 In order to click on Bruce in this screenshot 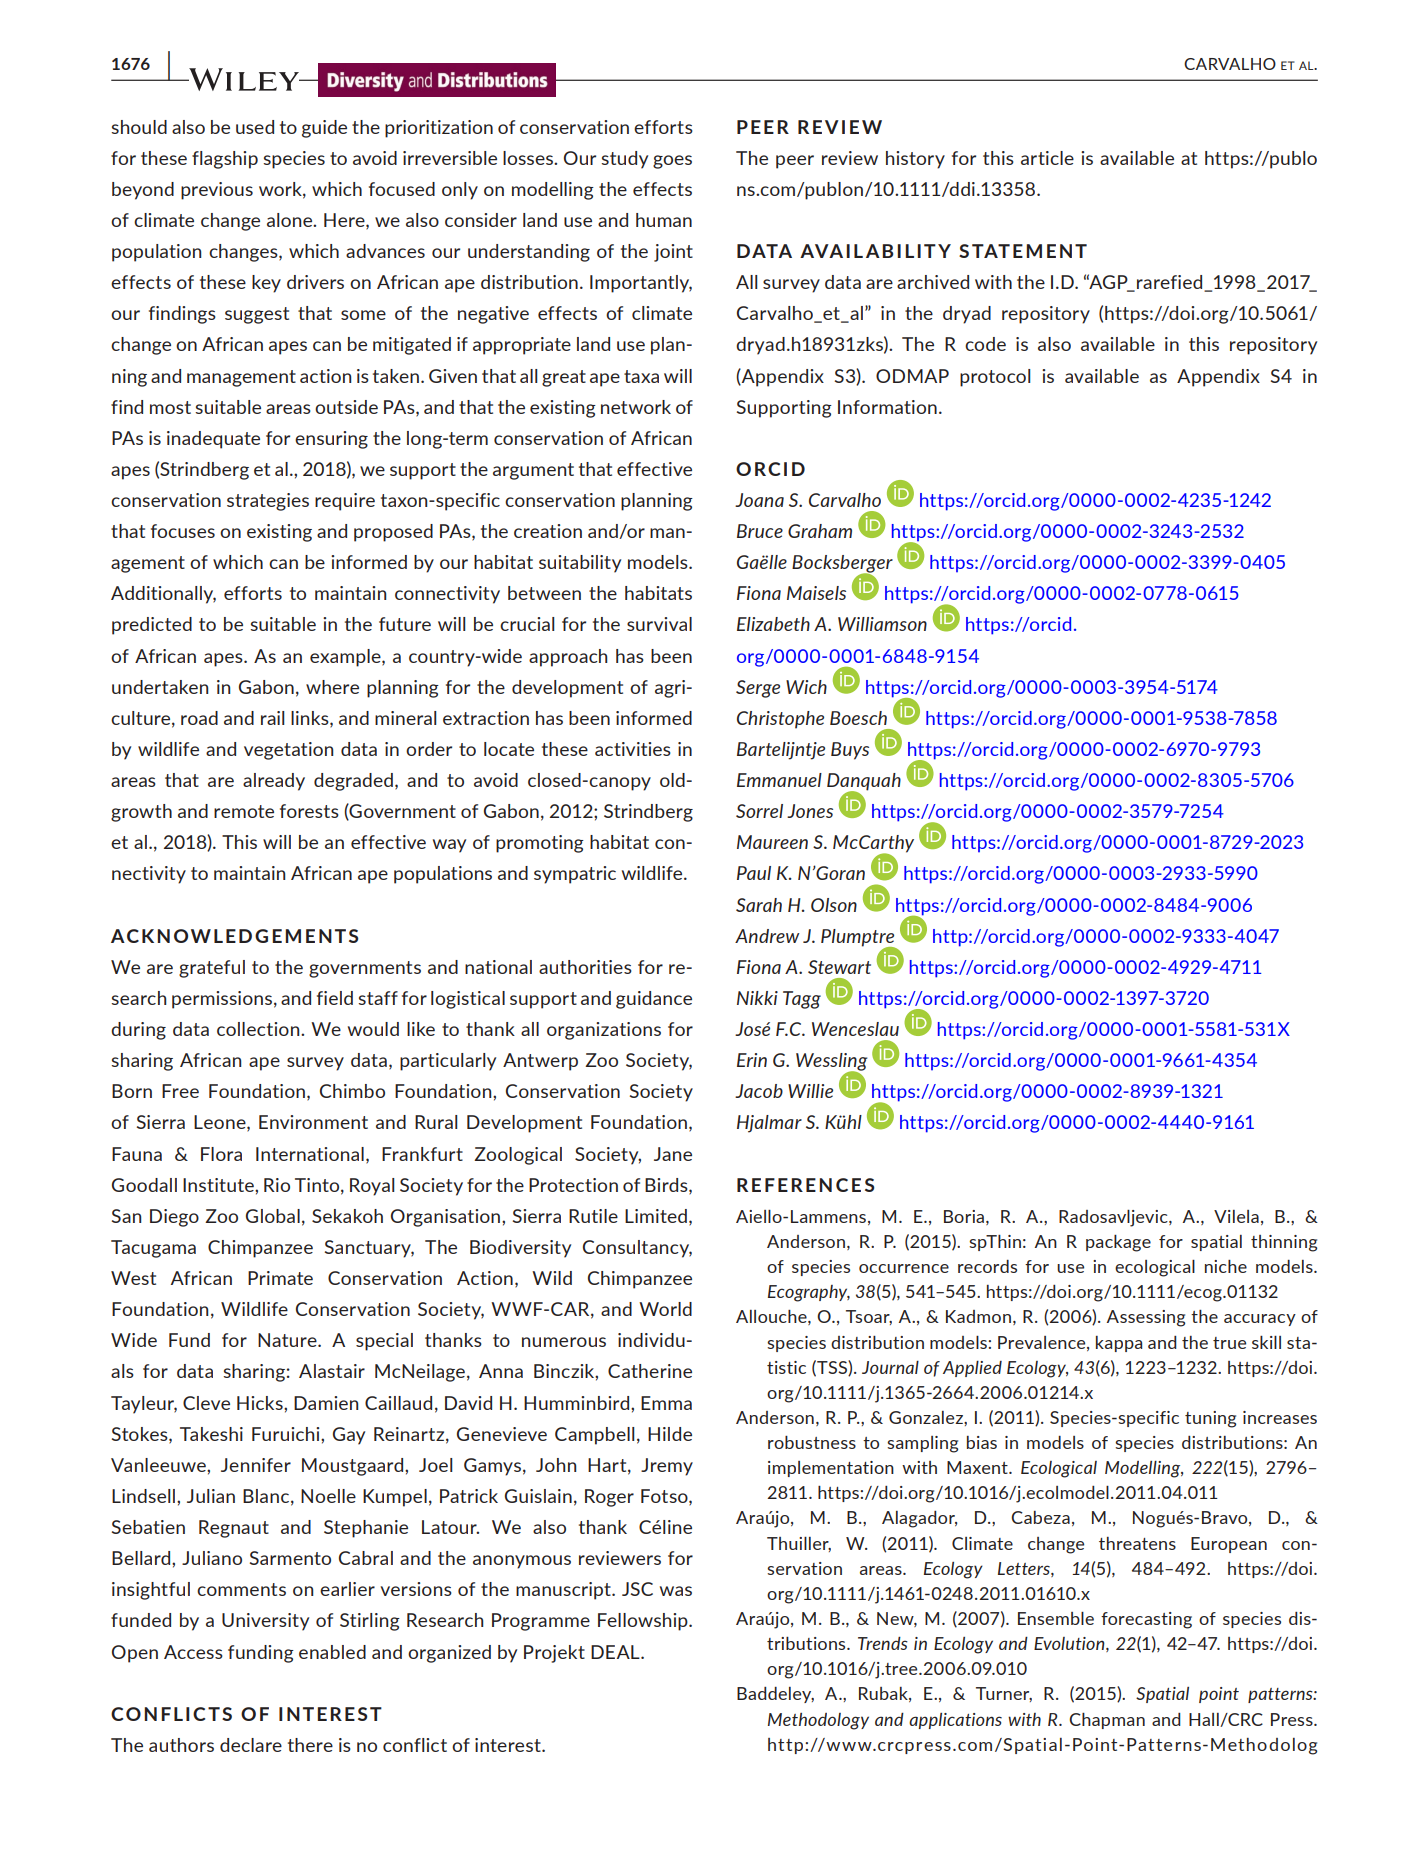, I will do `click(760, 531)`.
